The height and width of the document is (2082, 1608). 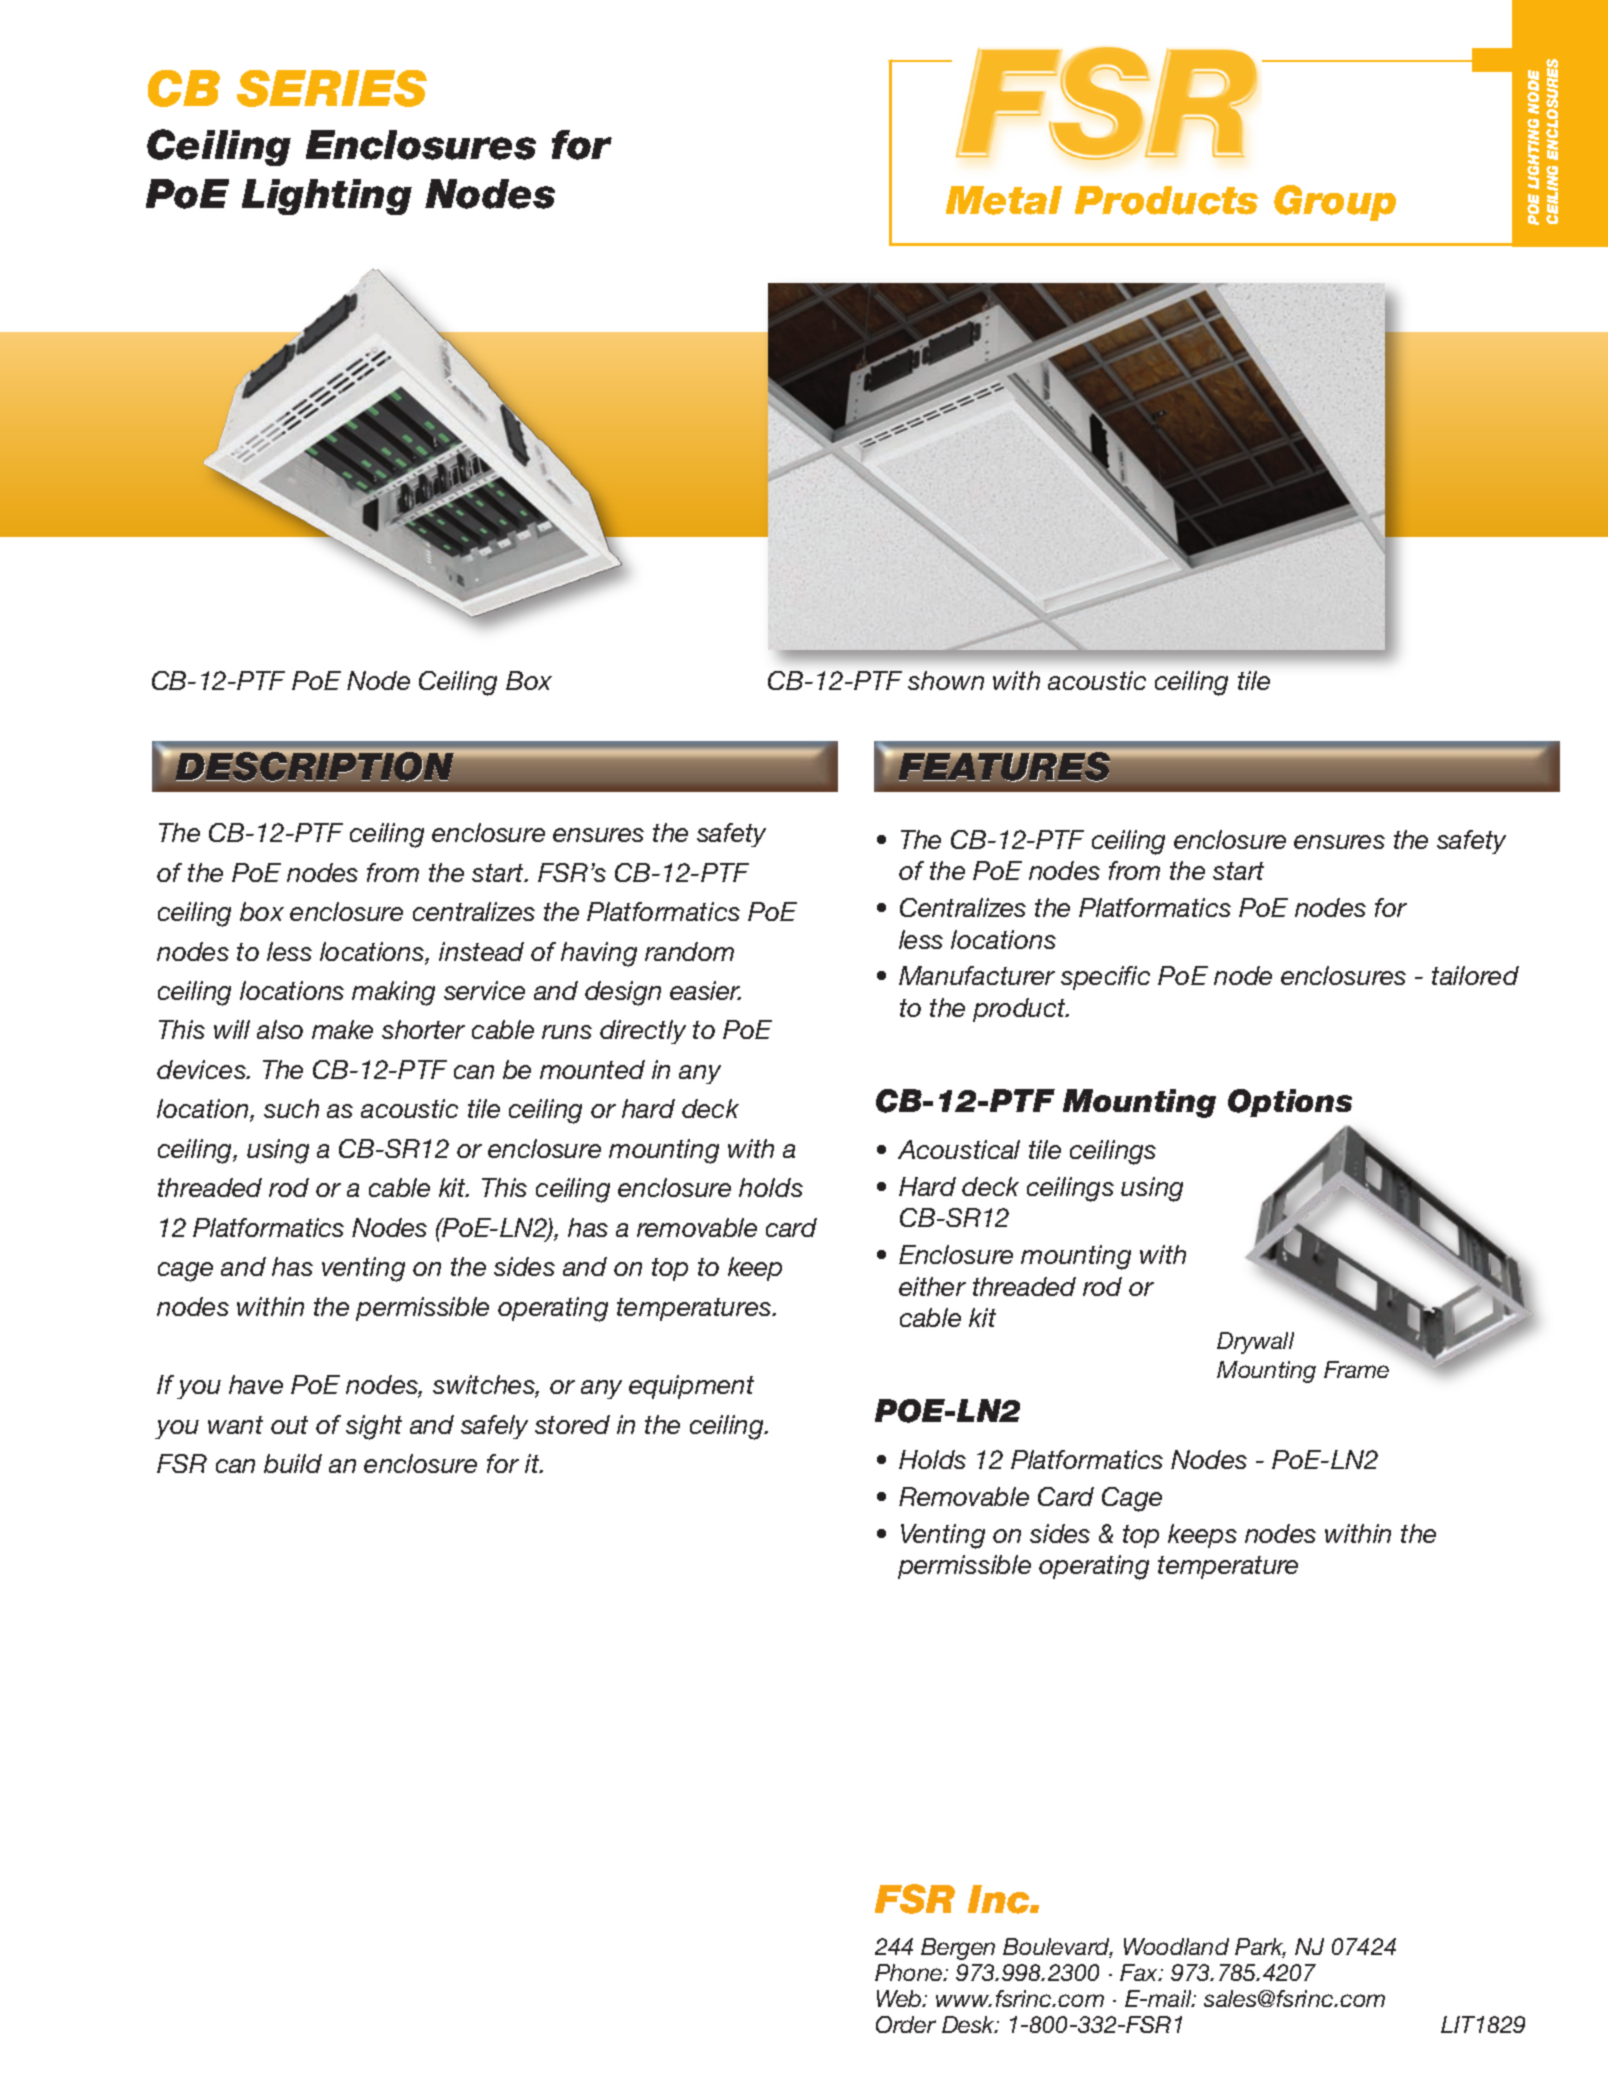 What do you see at coordinates (332, 88) in the document?
I see `SERIES` at bounding box center [332, 88].
